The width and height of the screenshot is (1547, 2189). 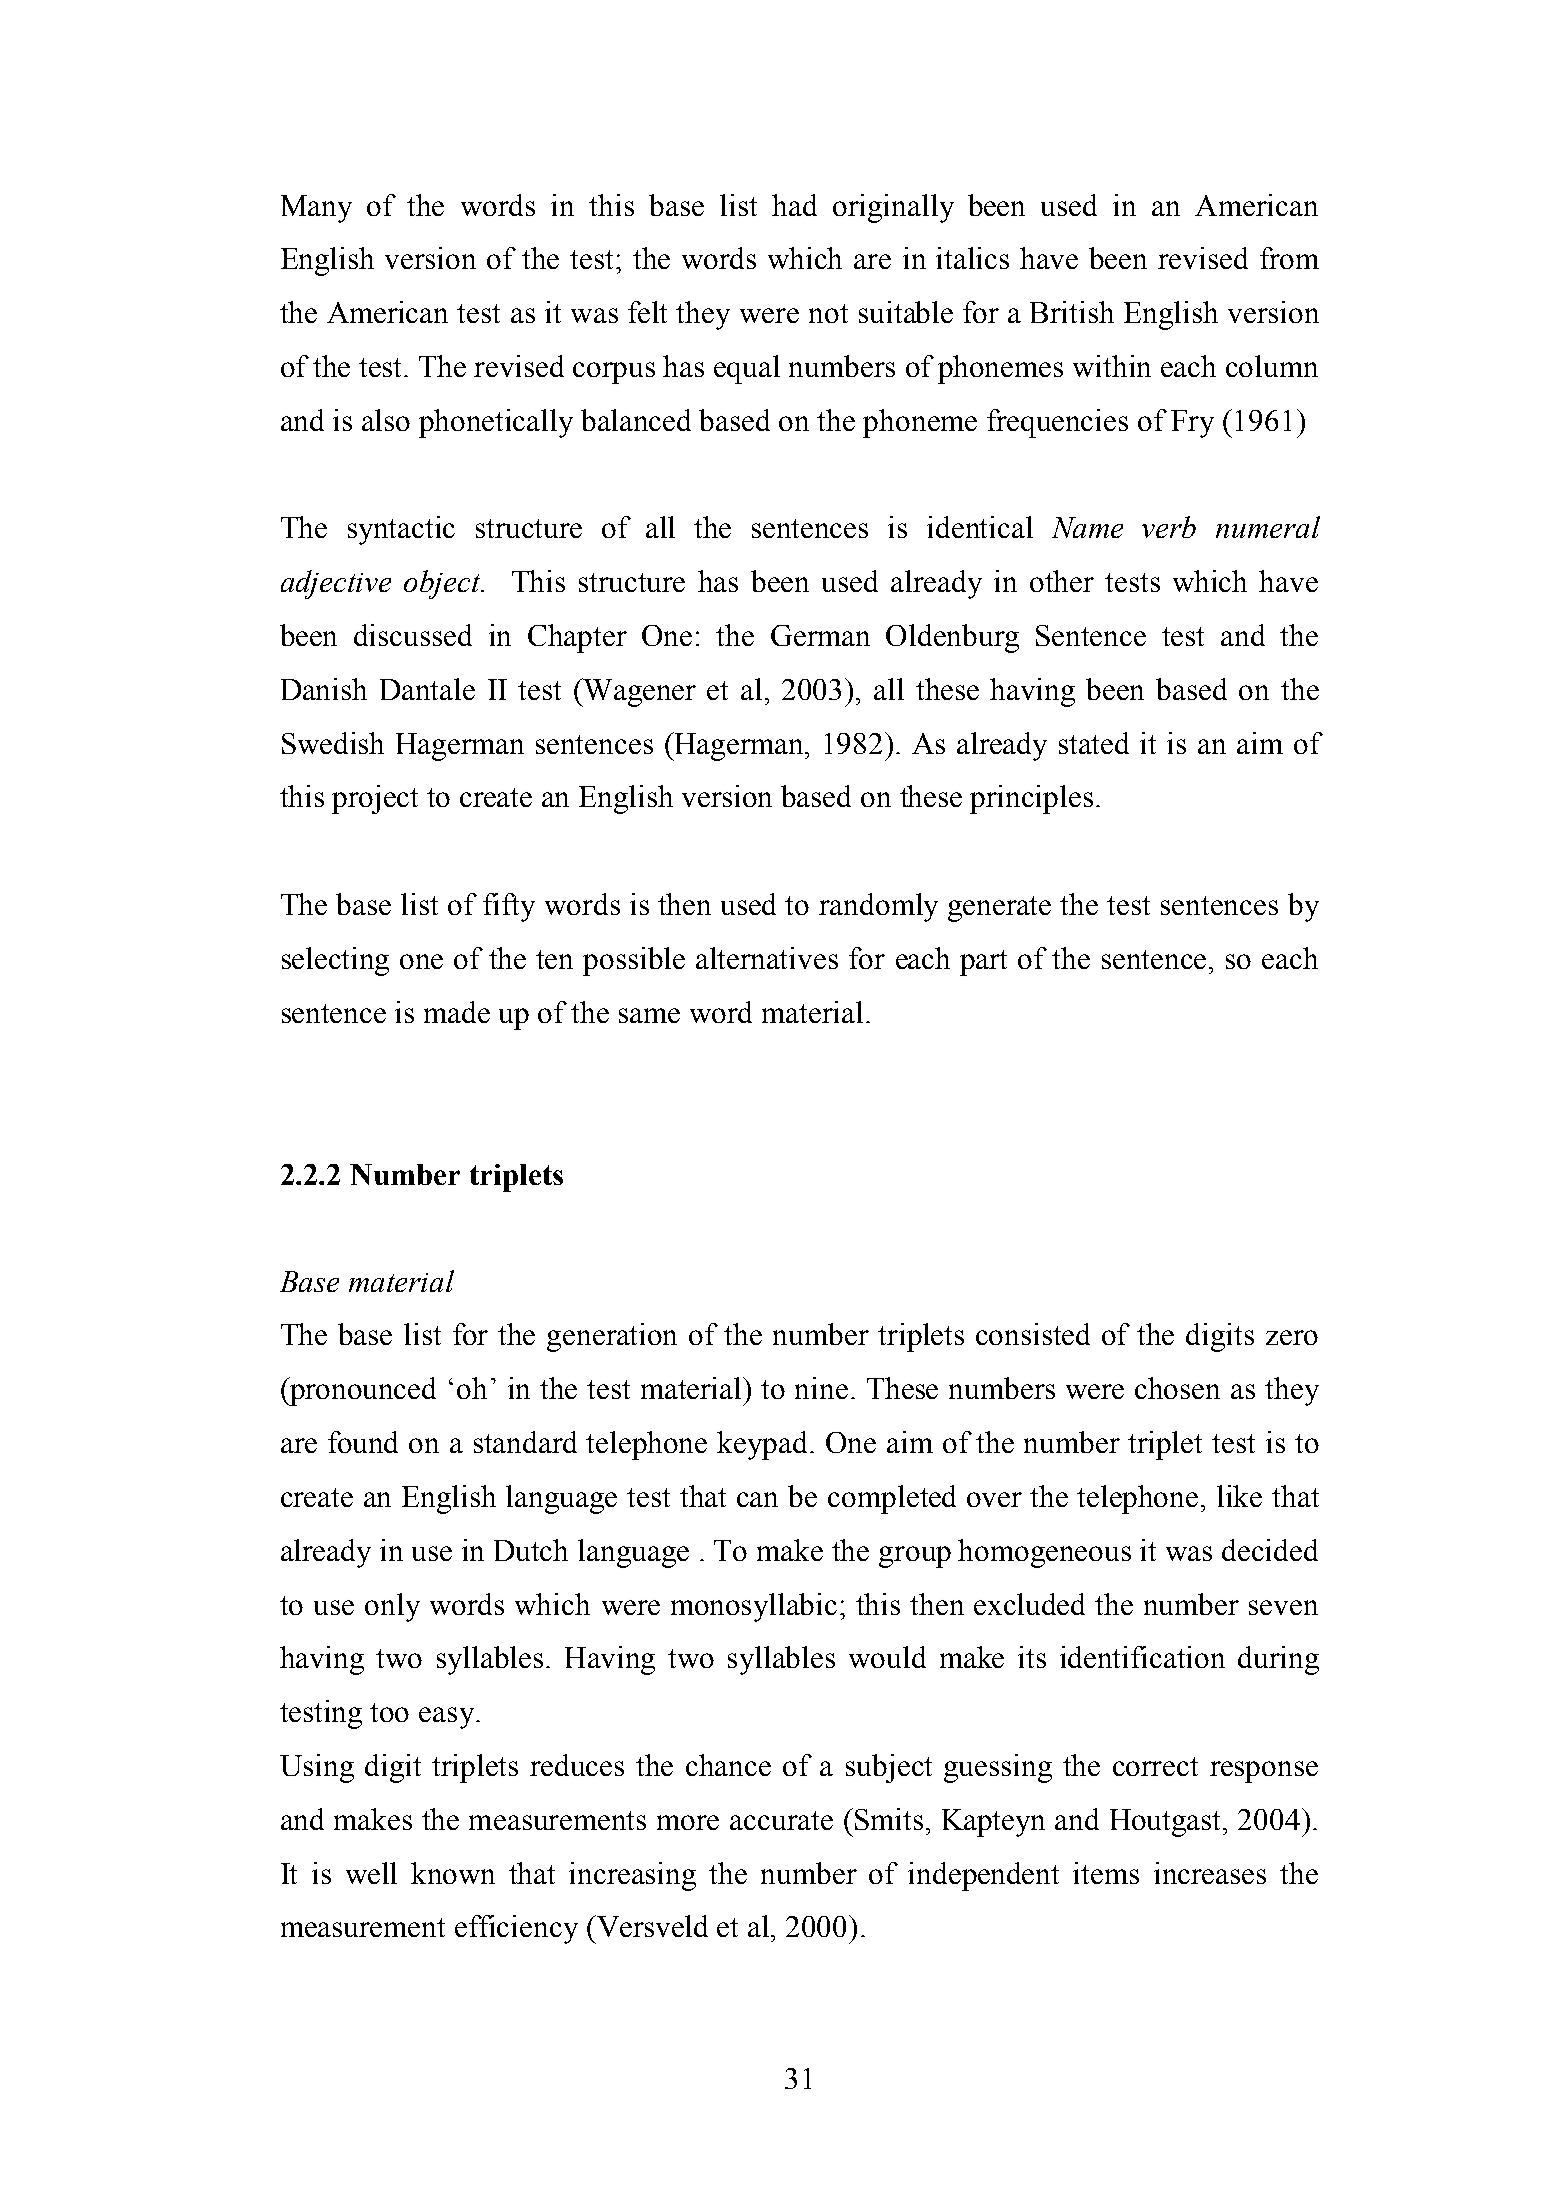 I want to click on had, so click(x=794, y=205).
